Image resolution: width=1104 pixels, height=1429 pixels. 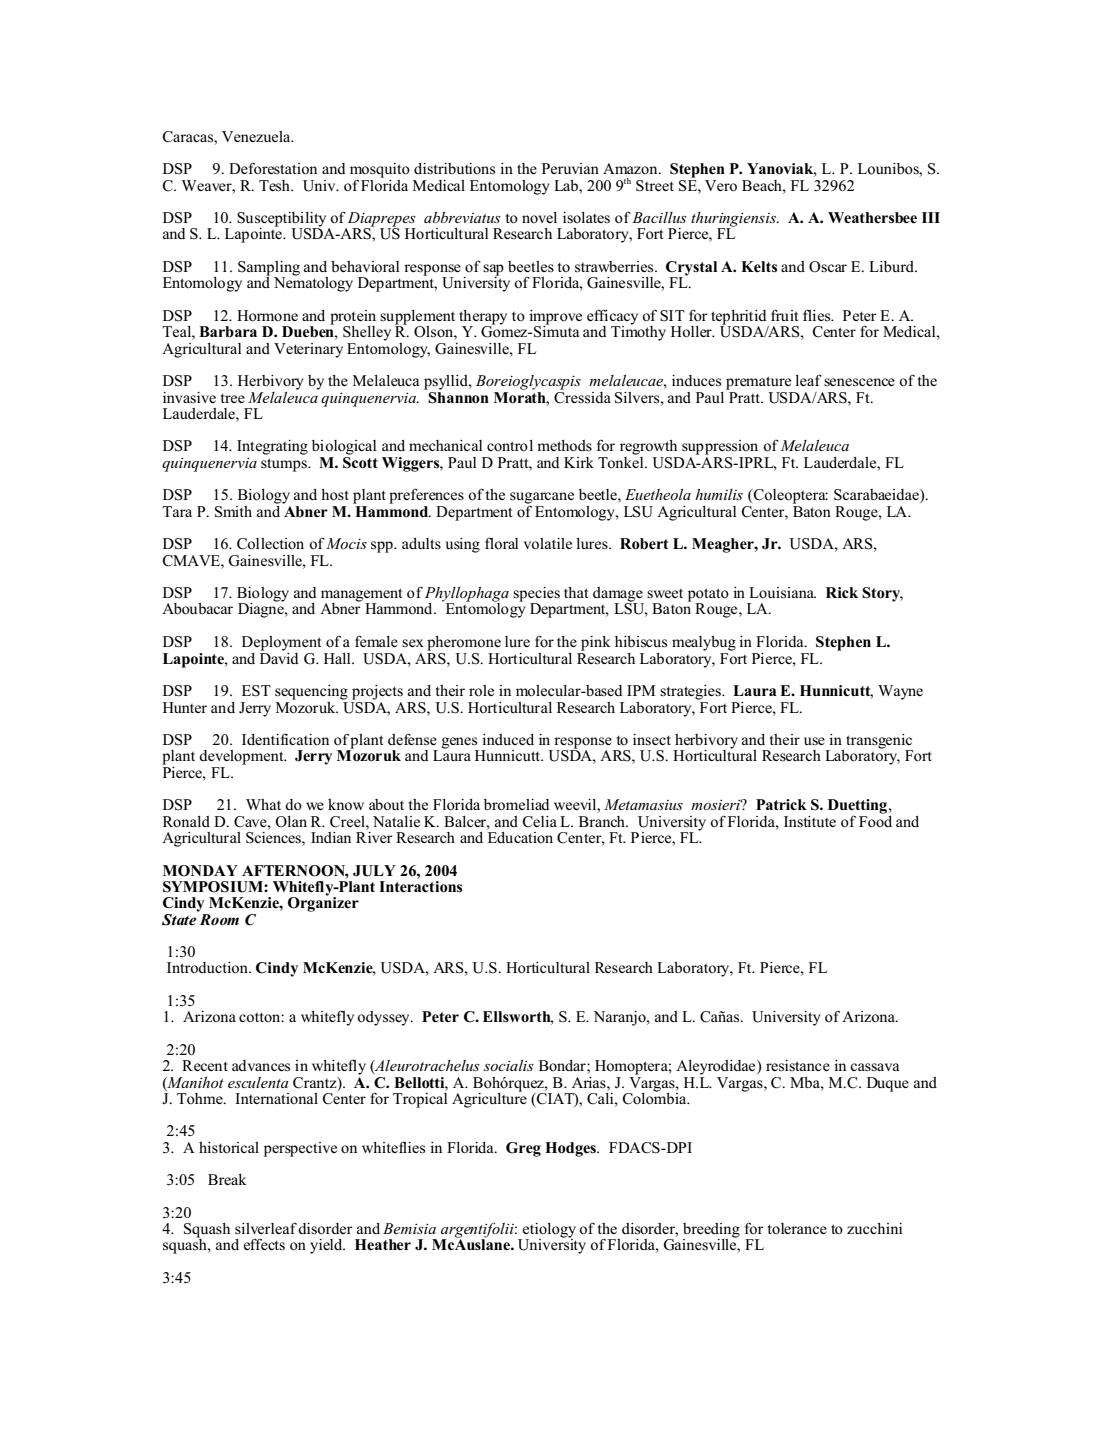 I want to click on species, so click(x=536, y=595).
